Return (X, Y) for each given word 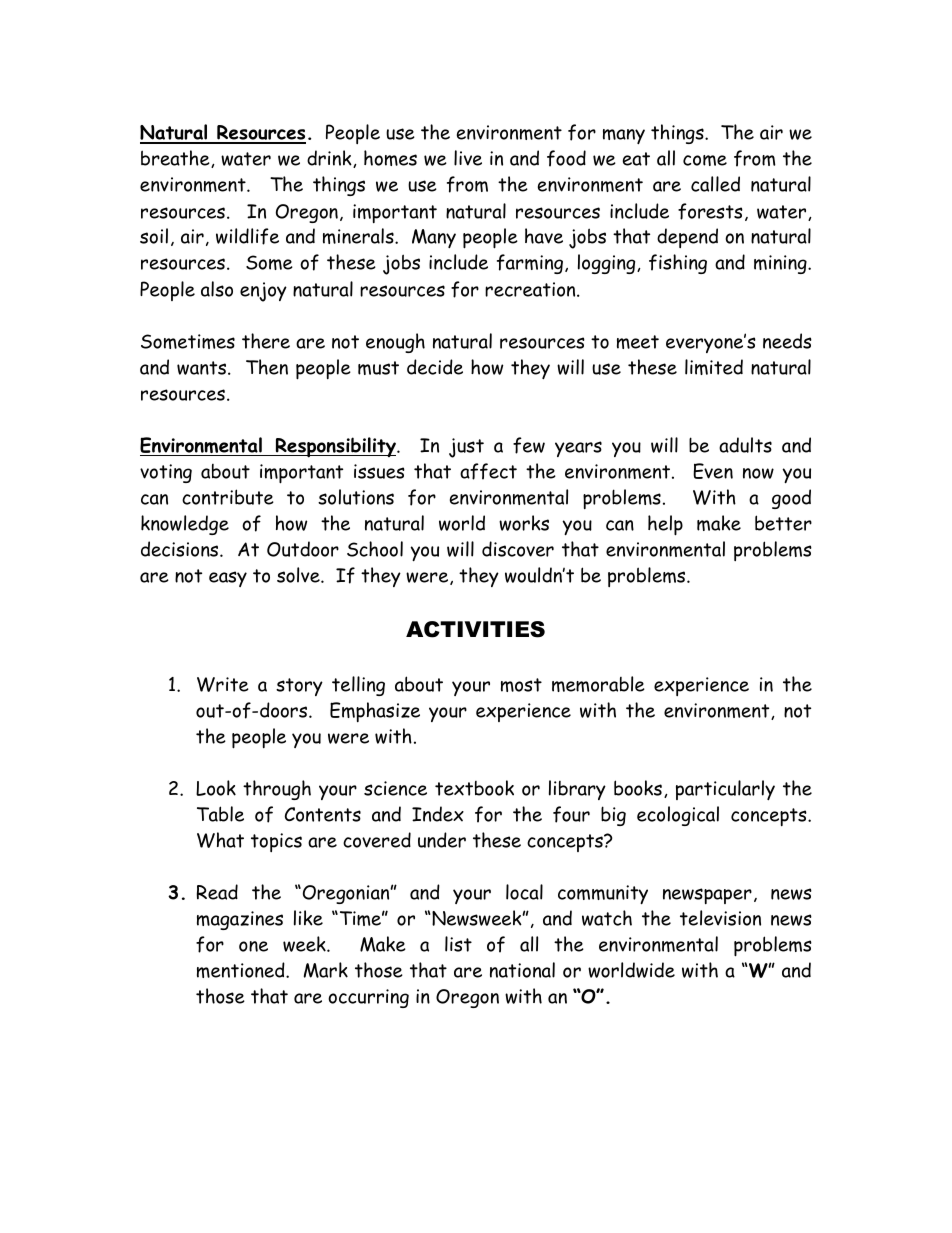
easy (228, 579)
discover (518, 549)
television (720, 918)
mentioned (242, 970)
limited (714, 367)
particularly (725, 790)
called (715, 184)
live (468, 158)
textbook (474, 788)
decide (435, 367)
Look (216, 788)
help (665, 525)
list (458, 944)
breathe (176, 159)
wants (203, 368)
